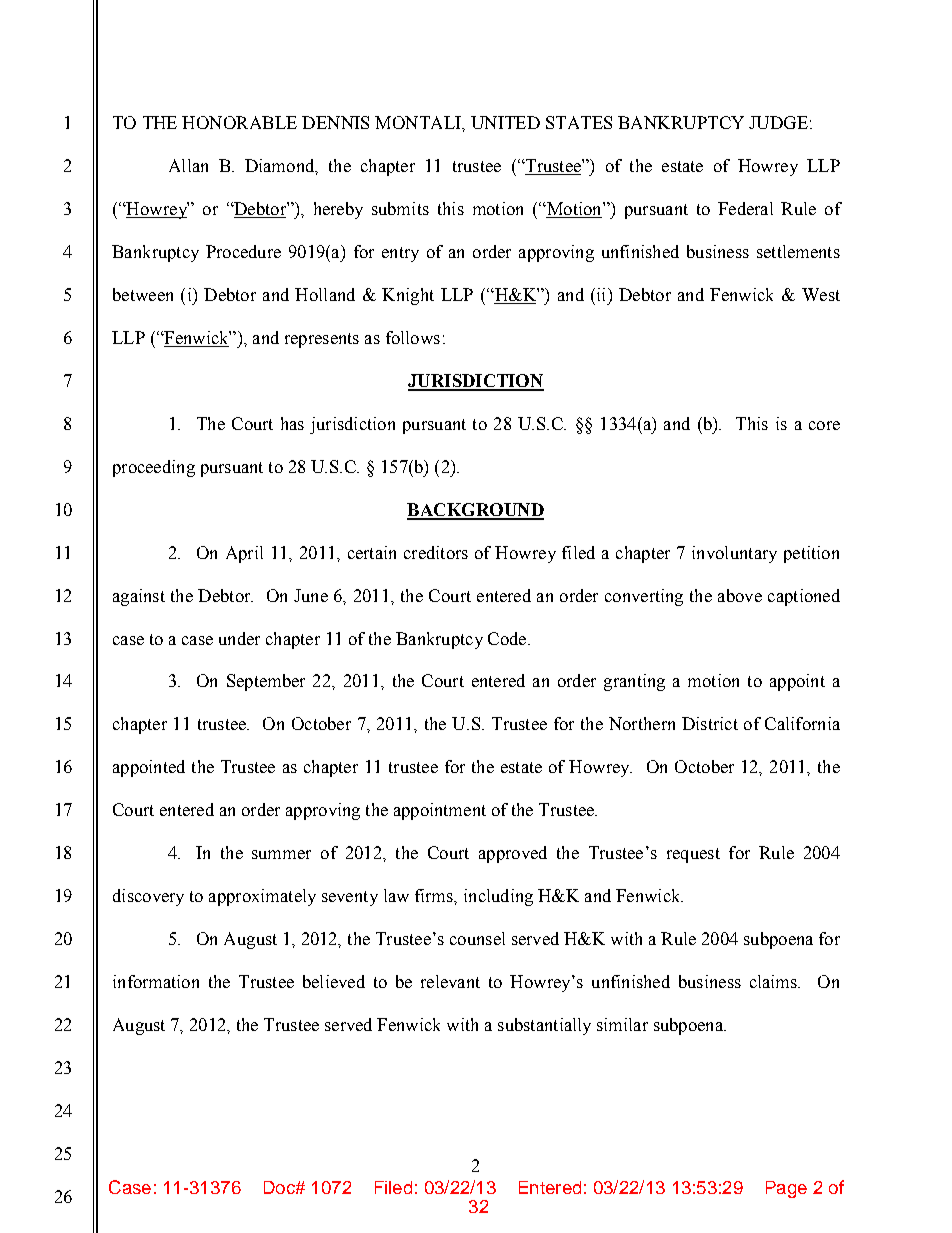 The width and height of the page is (952, 1233). I want to click on follows, so click(413, 337).
